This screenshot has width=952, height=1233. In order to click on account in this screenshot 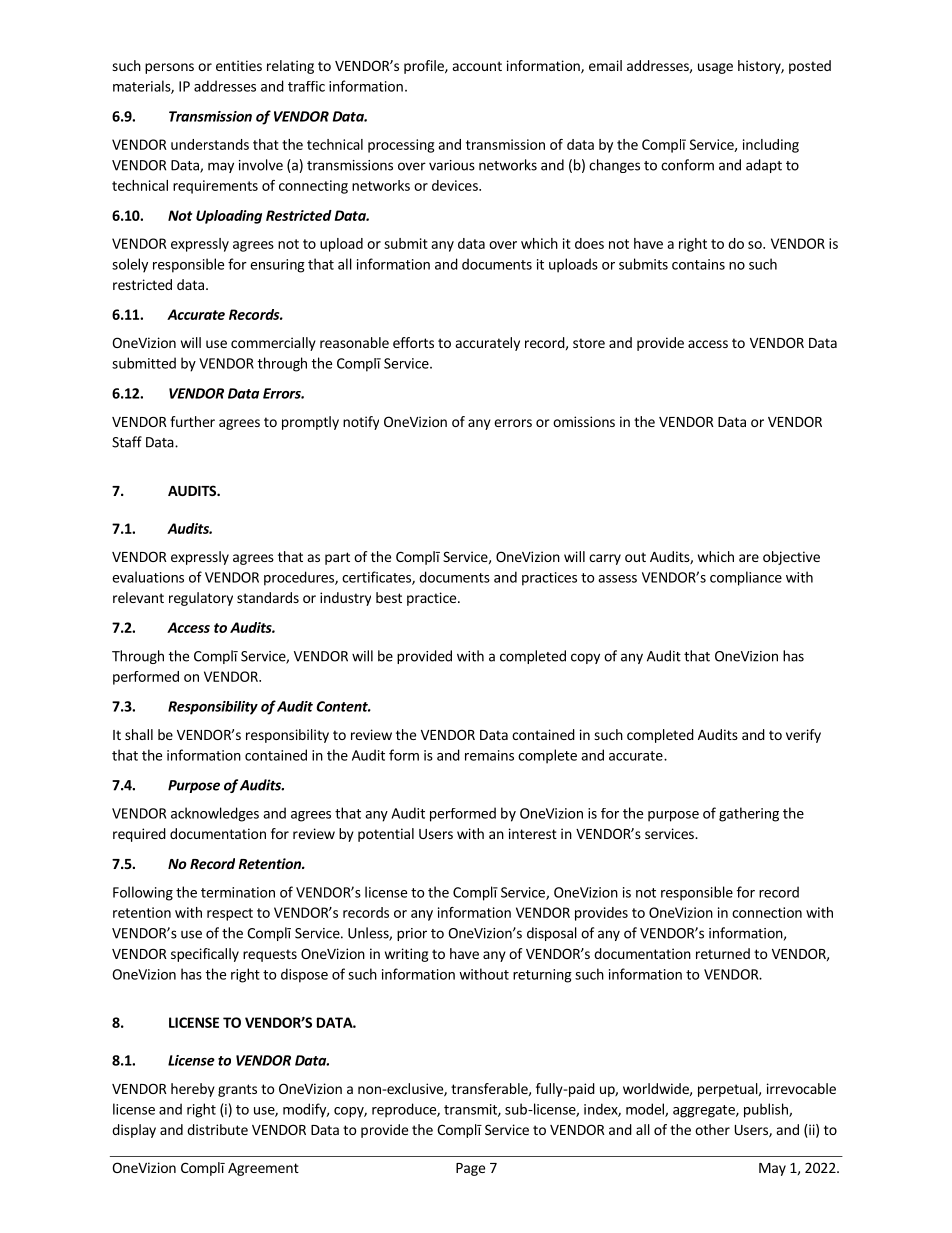, I will do `click(477, 66)`.
